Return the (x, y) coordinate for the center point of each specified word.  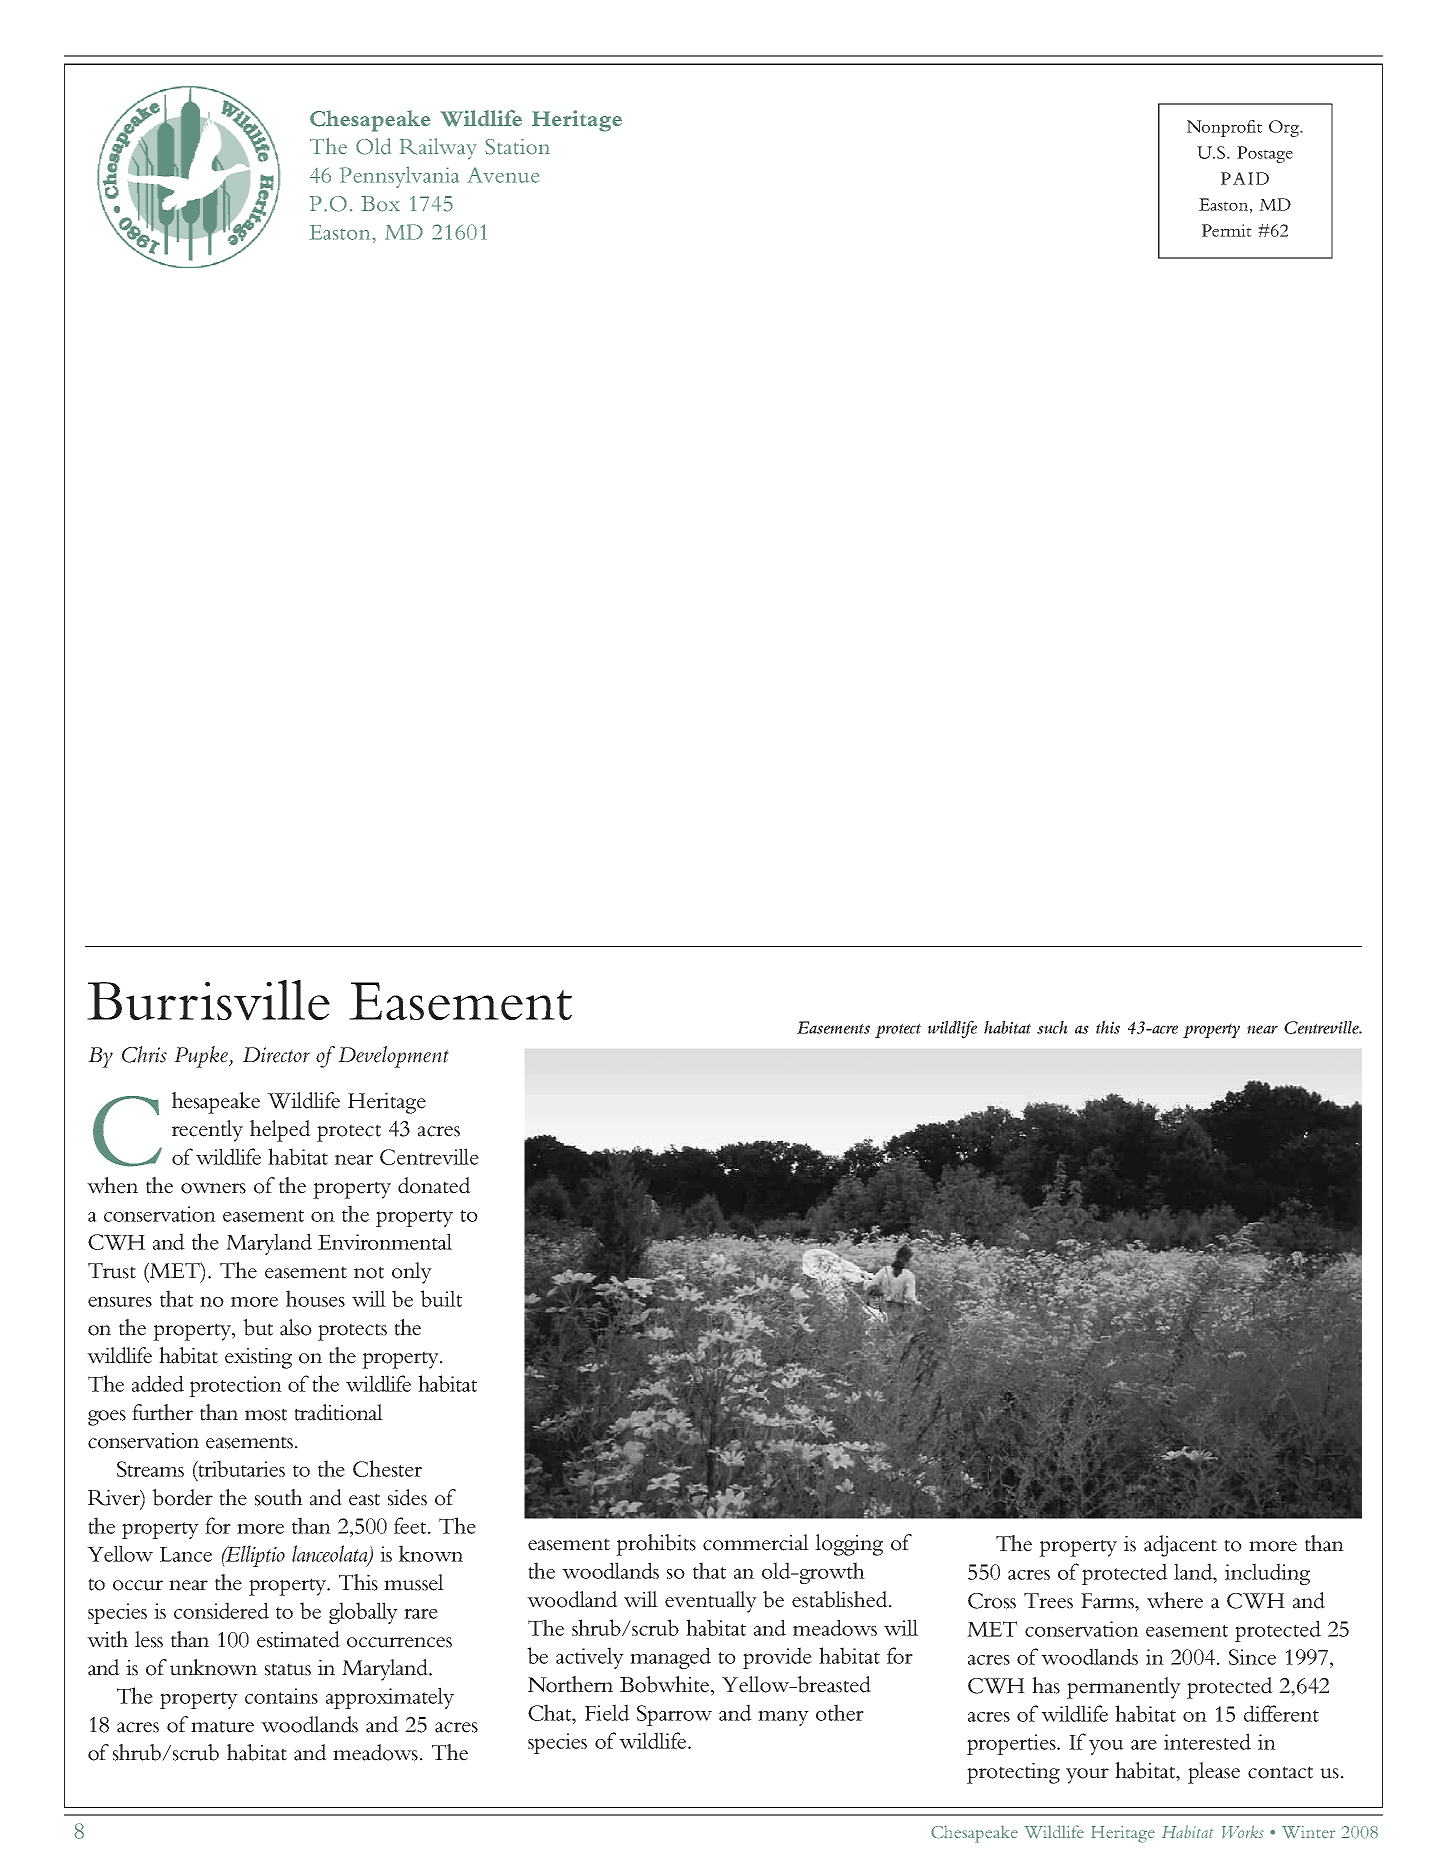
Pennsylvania (399, 177)
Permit (1227, 230)
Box (380, 204)
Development (393, 1057)
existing (258, 1358)
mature (222, 1726)
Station (517, 147)
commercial (756, 1542)
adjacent (1180, 1546)
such (1052, 1027)
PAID (1245, 178)
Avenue (503, 175)
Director (276, 1055)
